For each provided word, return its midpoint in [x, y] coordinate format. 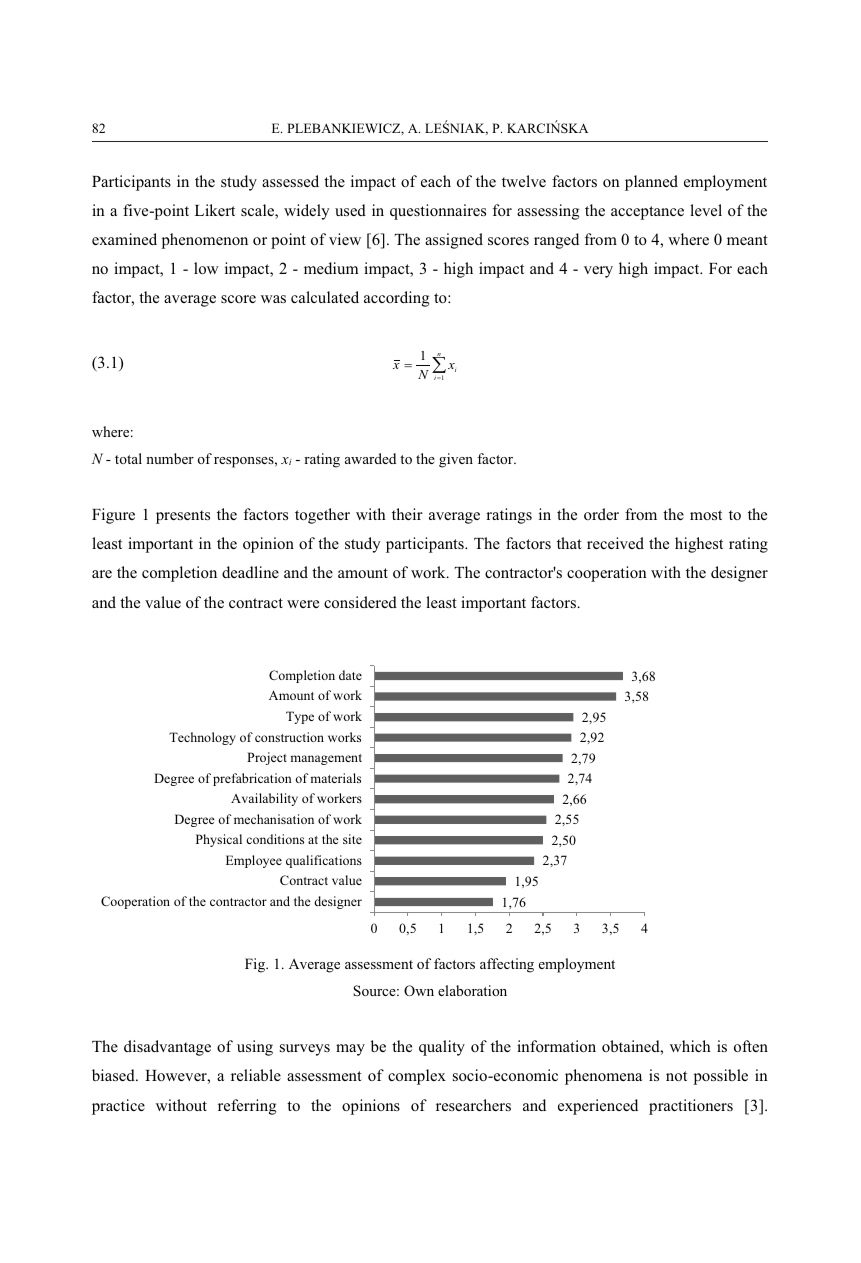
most [706, 515]
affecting [507, 965]
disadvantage [167, 1048]
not [676, 1076]
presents [183, 517]
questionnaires [438, 212]
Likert [215, 210]
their [407, 514]
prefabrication [252, 779]
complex [417, 1077]
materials [335, 778]
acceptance [647, 213]
